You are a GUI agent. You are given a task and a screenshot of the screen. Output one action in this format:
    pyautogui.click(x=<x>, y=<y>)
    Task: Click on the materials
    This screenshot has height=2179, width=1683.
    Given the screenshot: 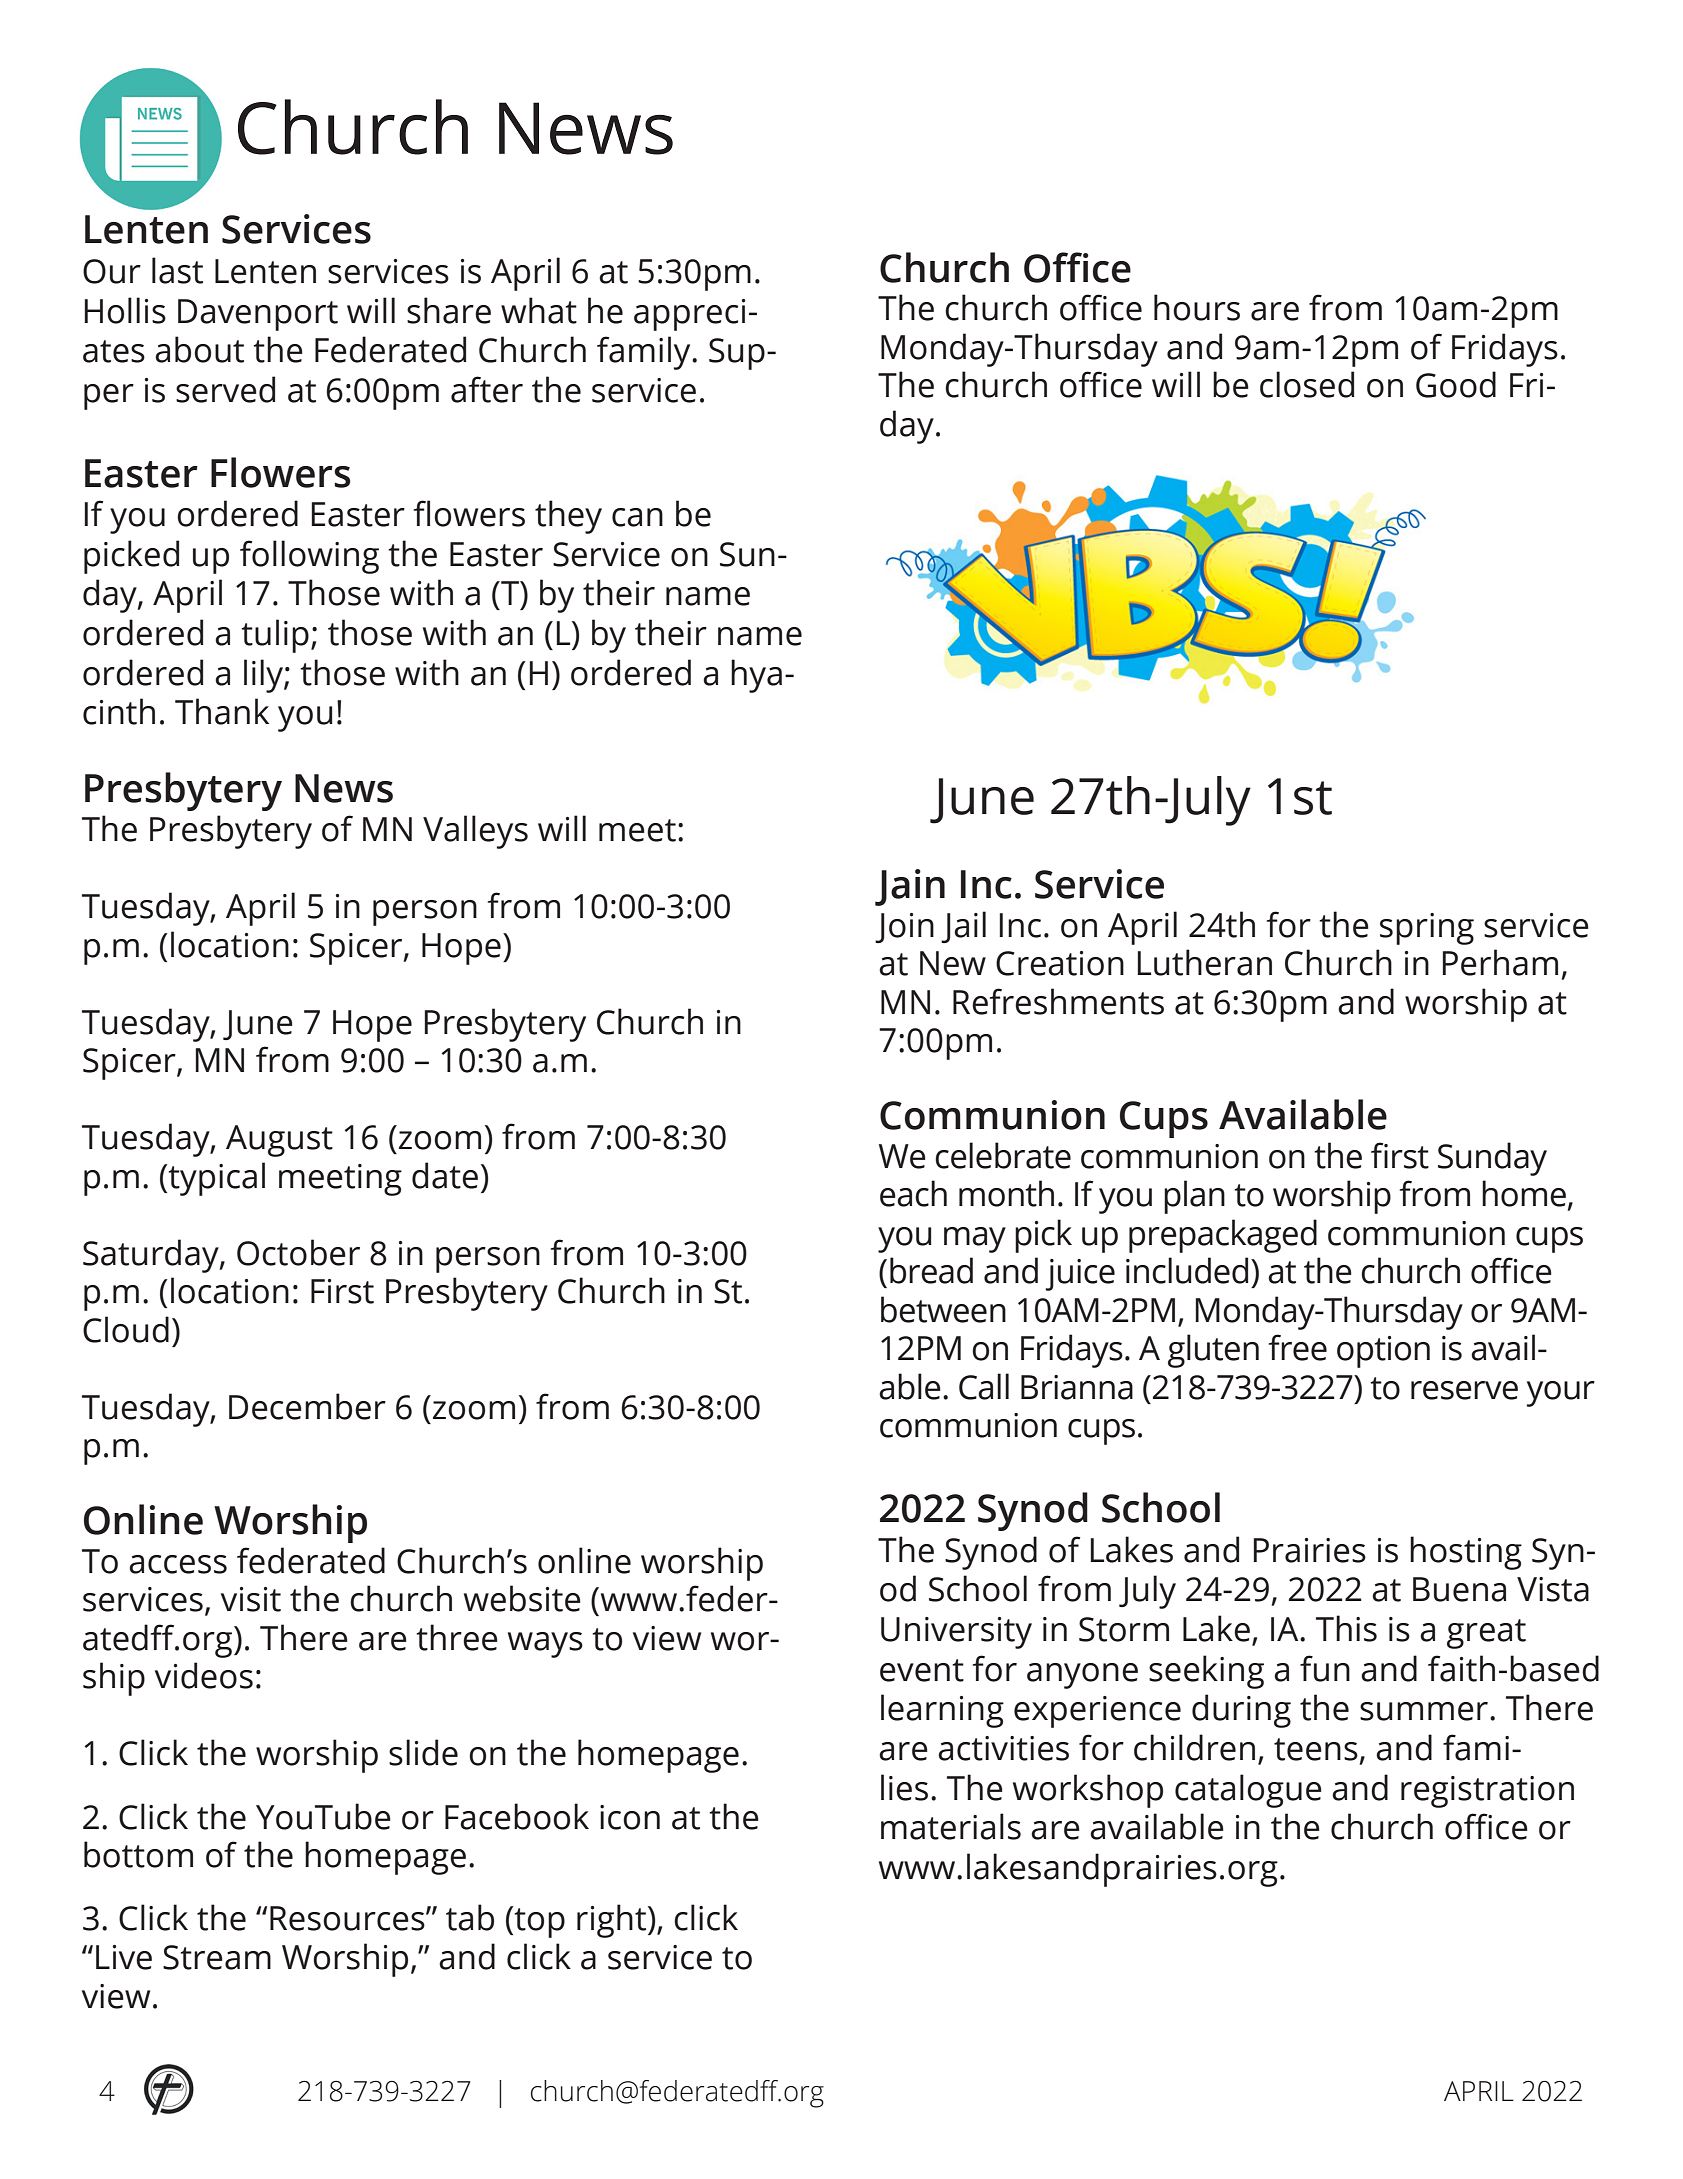 What is the action you would take?
    pyautogui.click(x=951, y=1826)
